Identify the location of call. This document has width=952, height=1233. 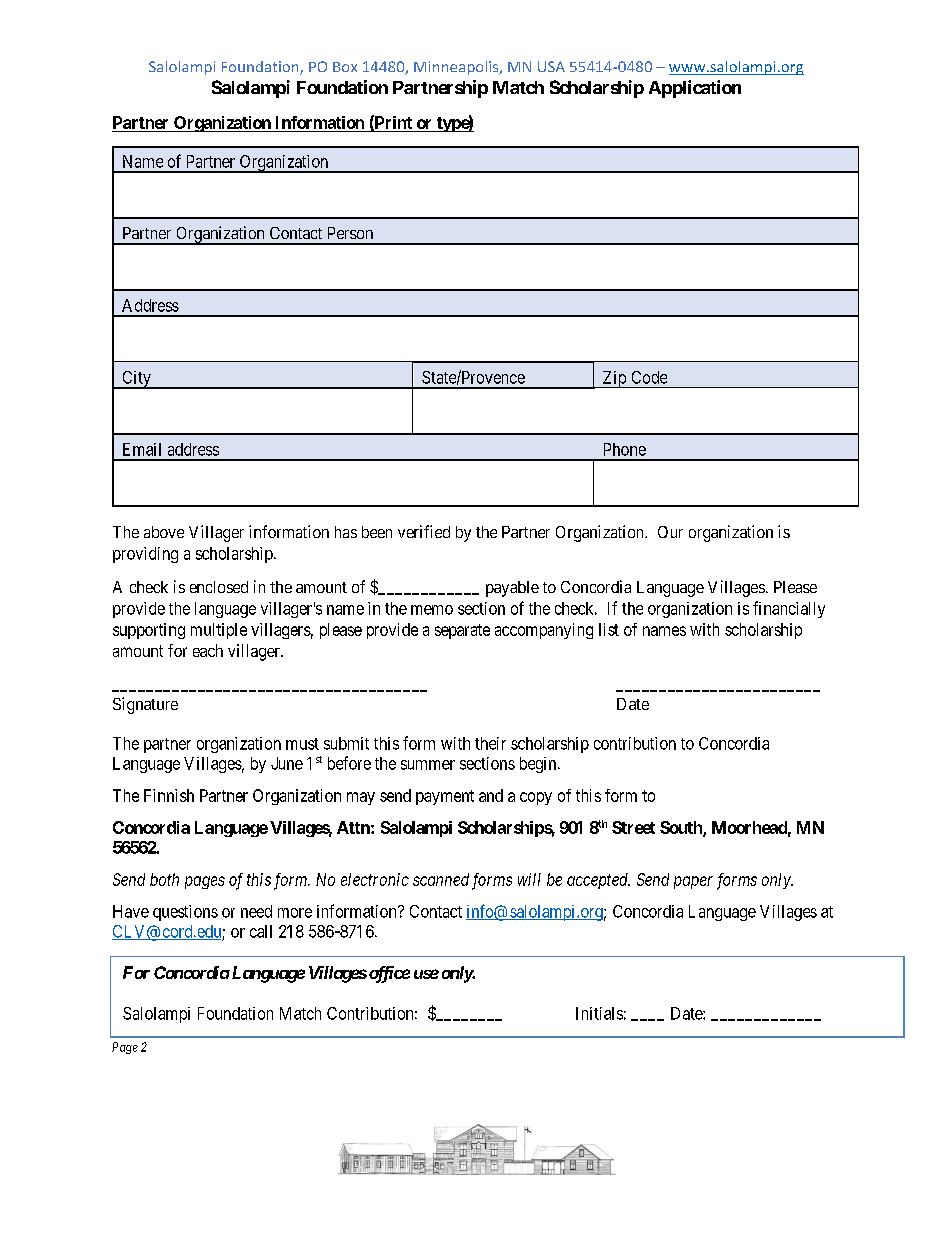
(261, 931).
